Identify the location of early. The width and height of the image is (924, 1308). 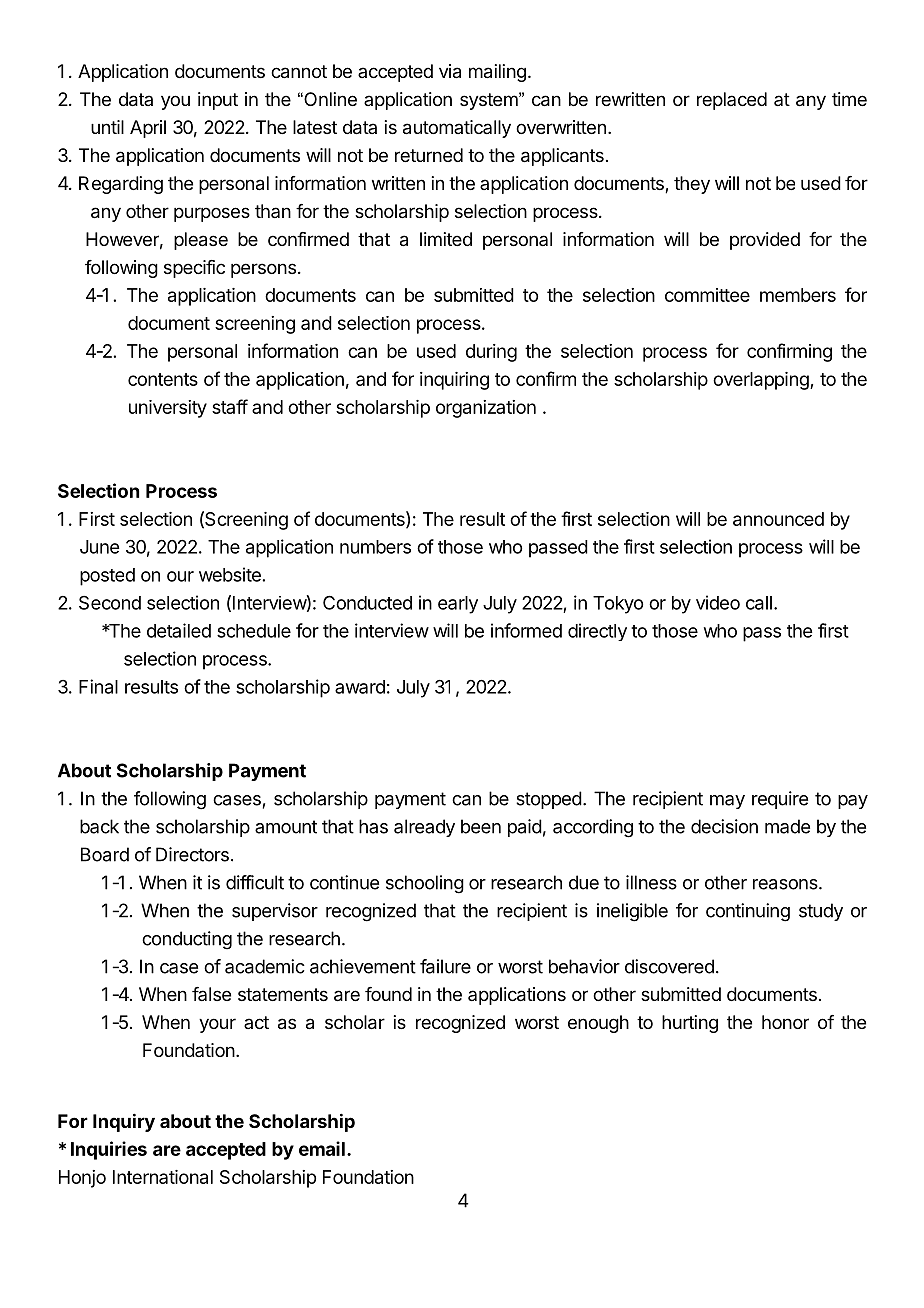
(458, 605).
